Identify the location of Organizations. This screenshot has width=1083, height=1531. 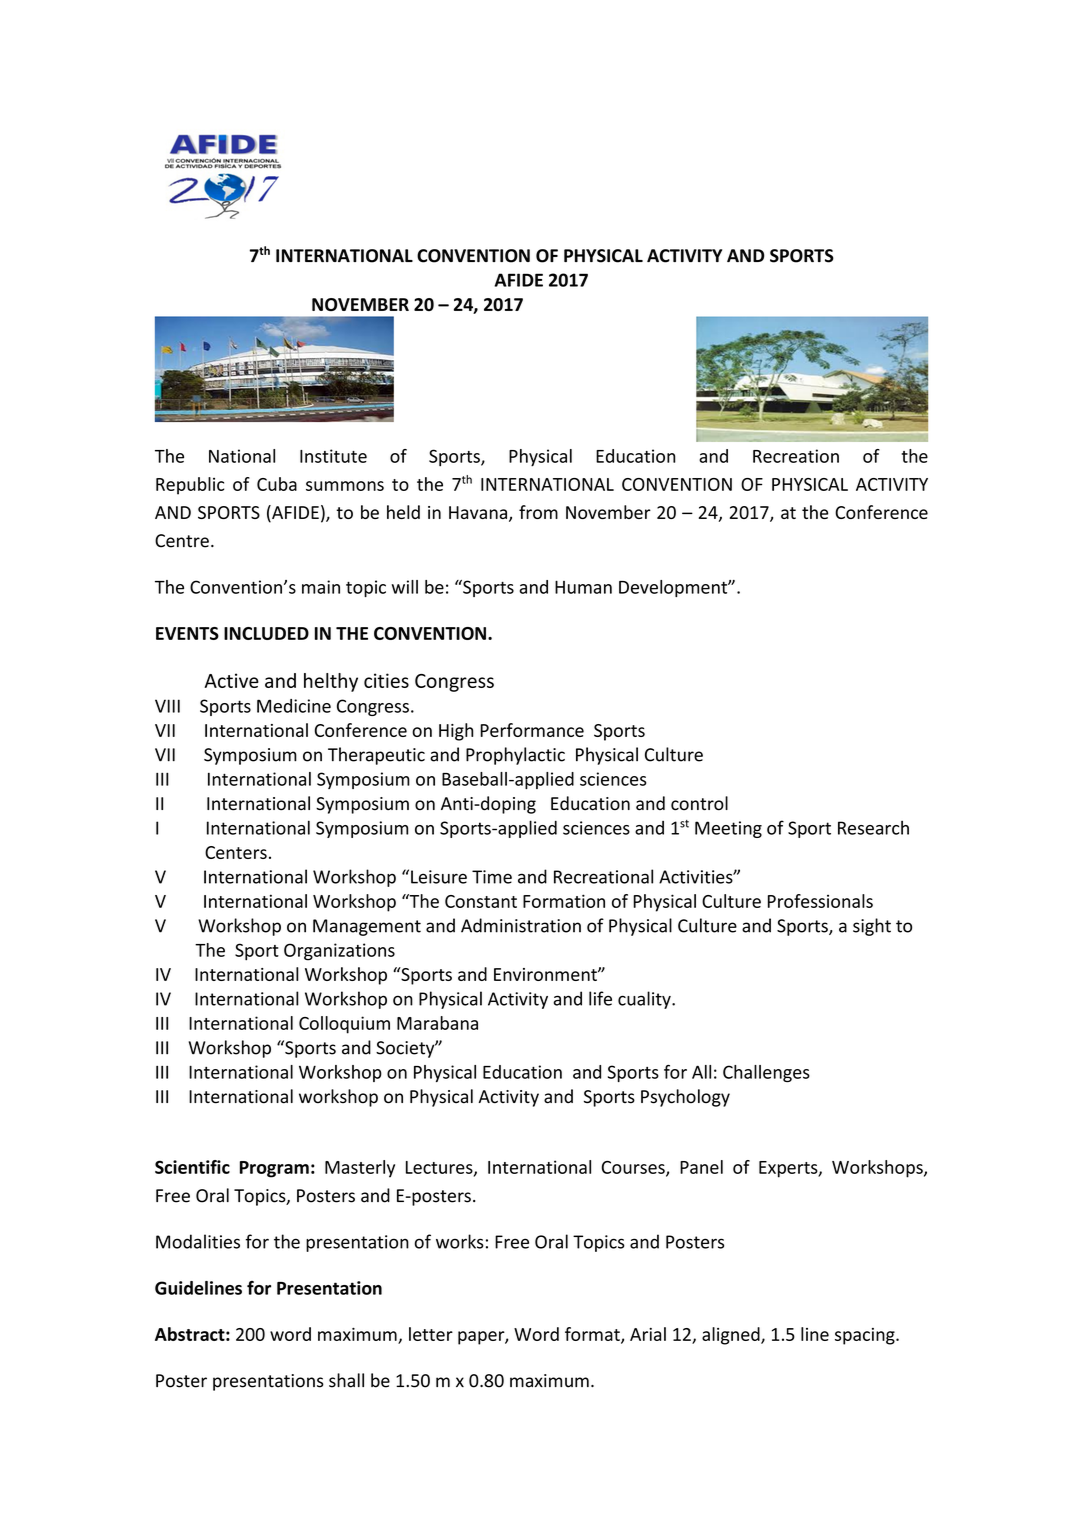
(339, 952).
